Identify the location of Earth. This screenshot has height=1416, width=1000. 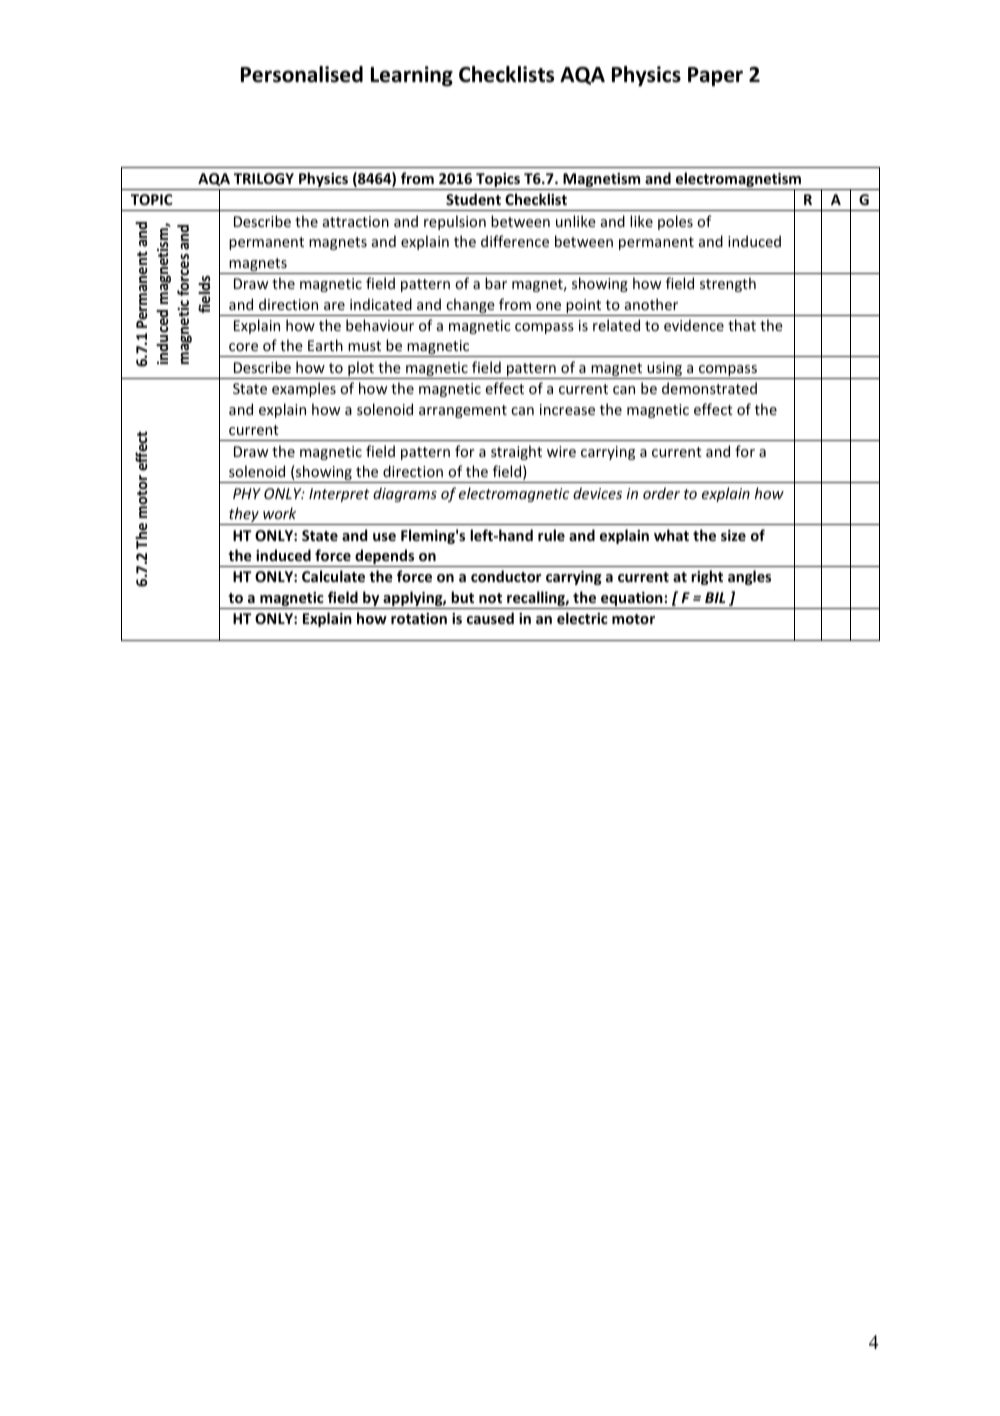
(325, 345).
